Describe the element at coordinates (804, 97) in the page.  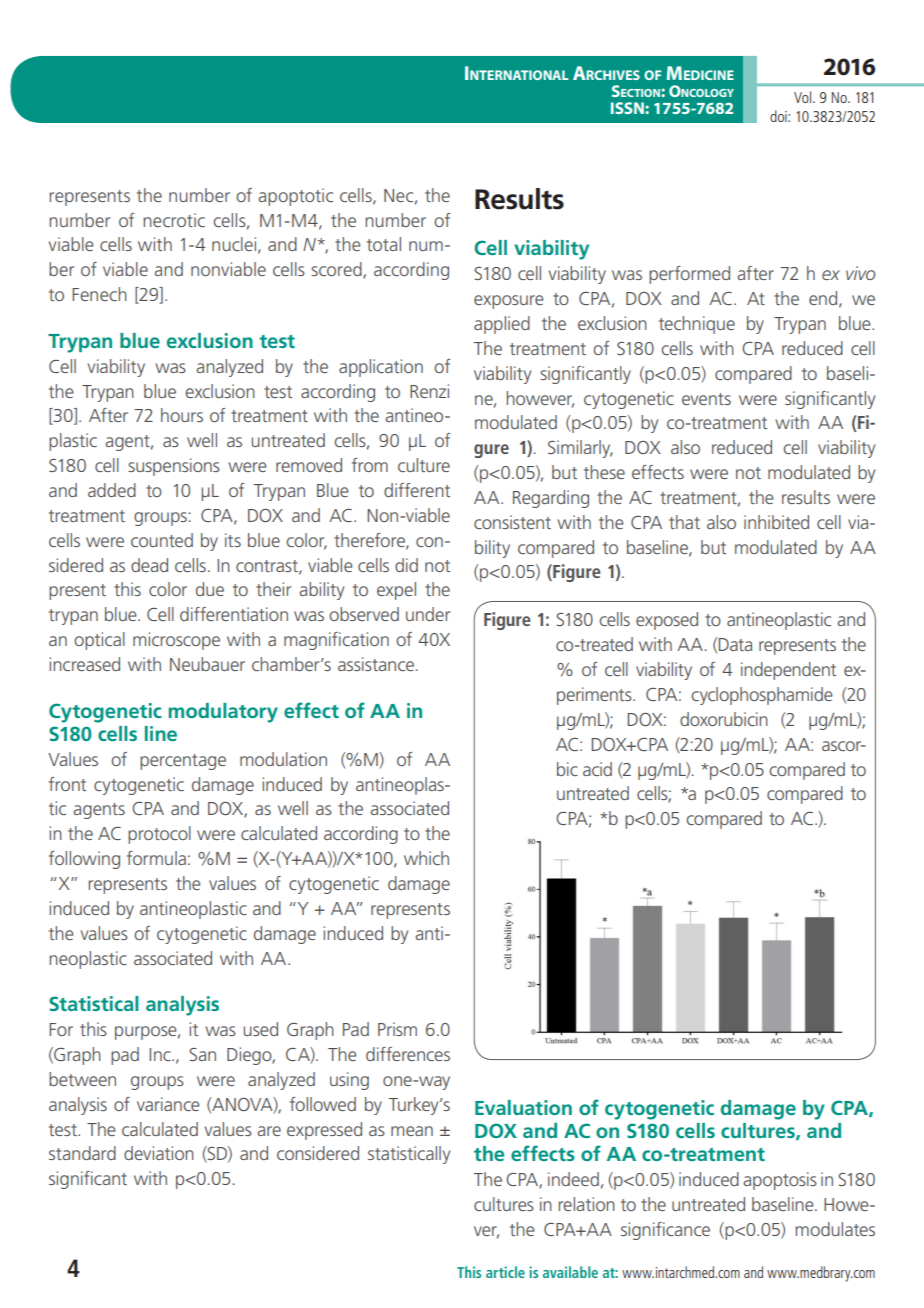
I see `Vol` at that location.
